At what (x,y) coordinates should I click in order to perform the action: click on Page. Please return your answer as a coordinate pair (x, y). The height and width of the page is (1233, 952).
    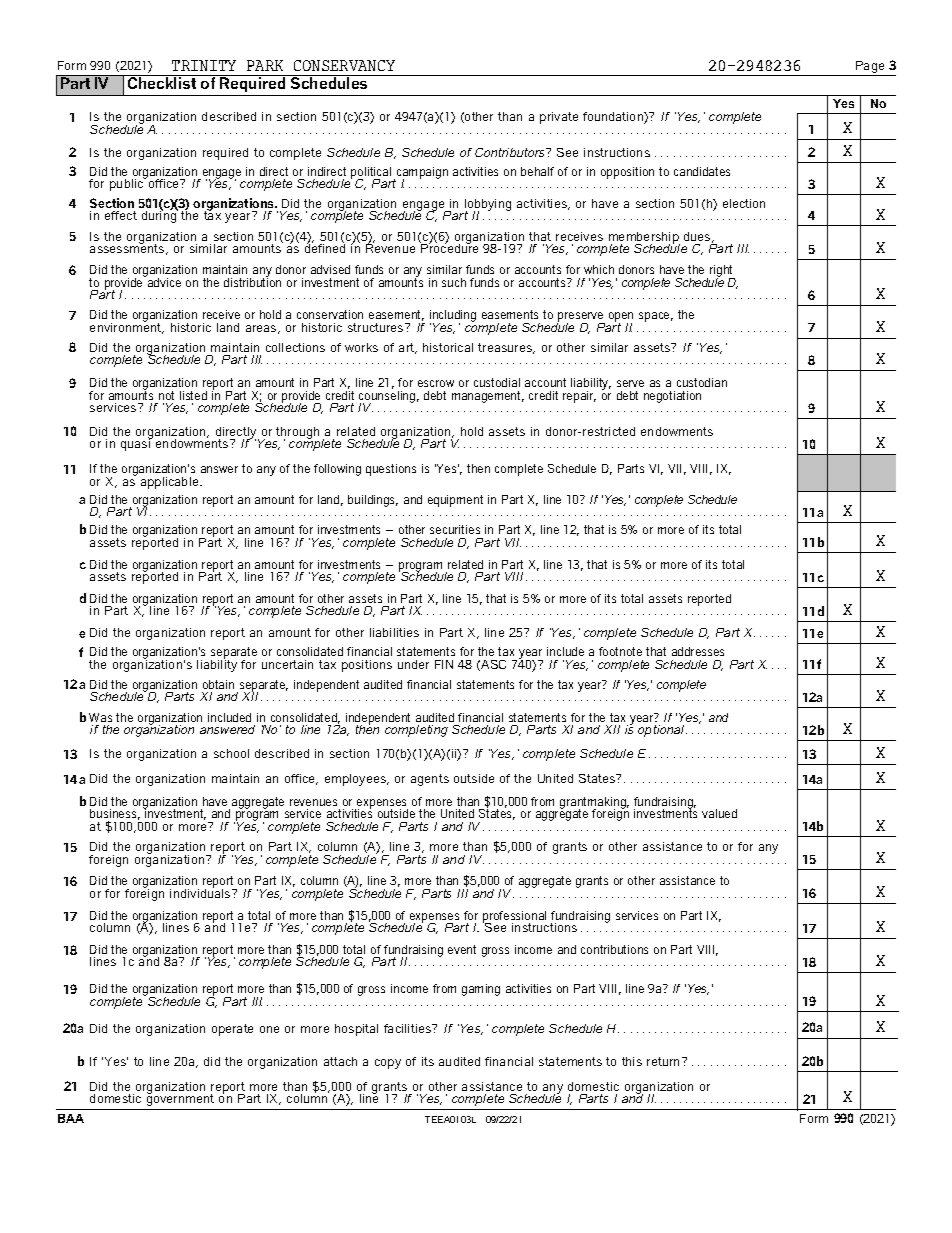
    Looking at the image, I should click on (870, 67).
